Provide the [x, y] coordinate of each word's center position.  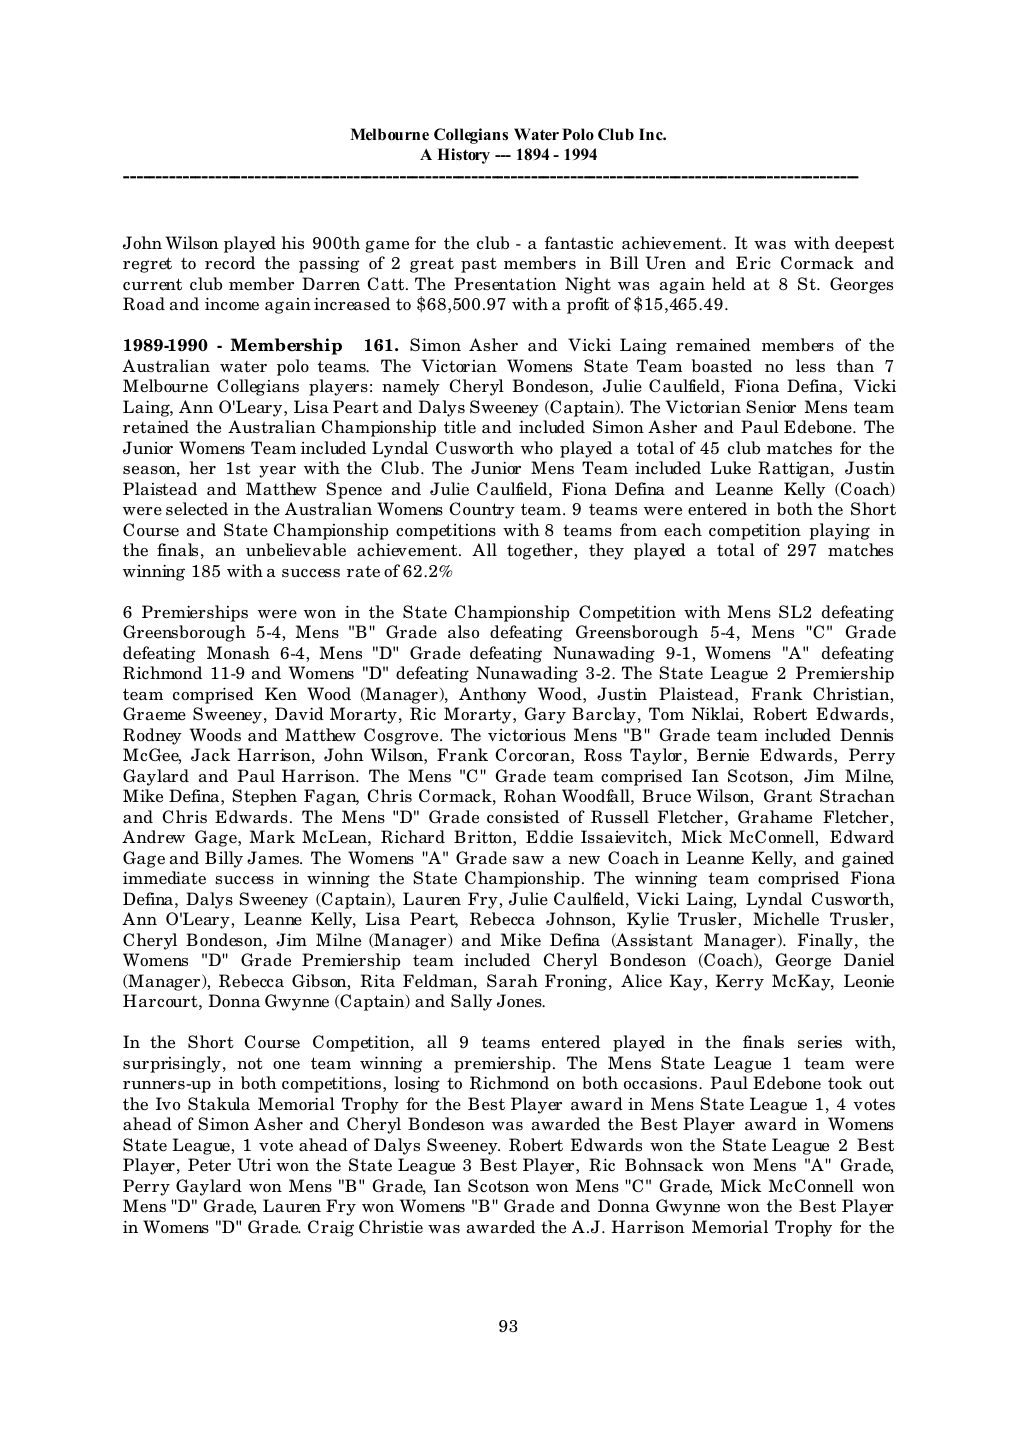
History [463, 156]
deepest [864, 244]
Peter [209, 1165]
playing [839, 531]
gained [868, 859]
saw [528, 860]
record [230, 263]
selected [197, 509]
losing [417, 1084]
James [274, 858]
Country [482, 510]
